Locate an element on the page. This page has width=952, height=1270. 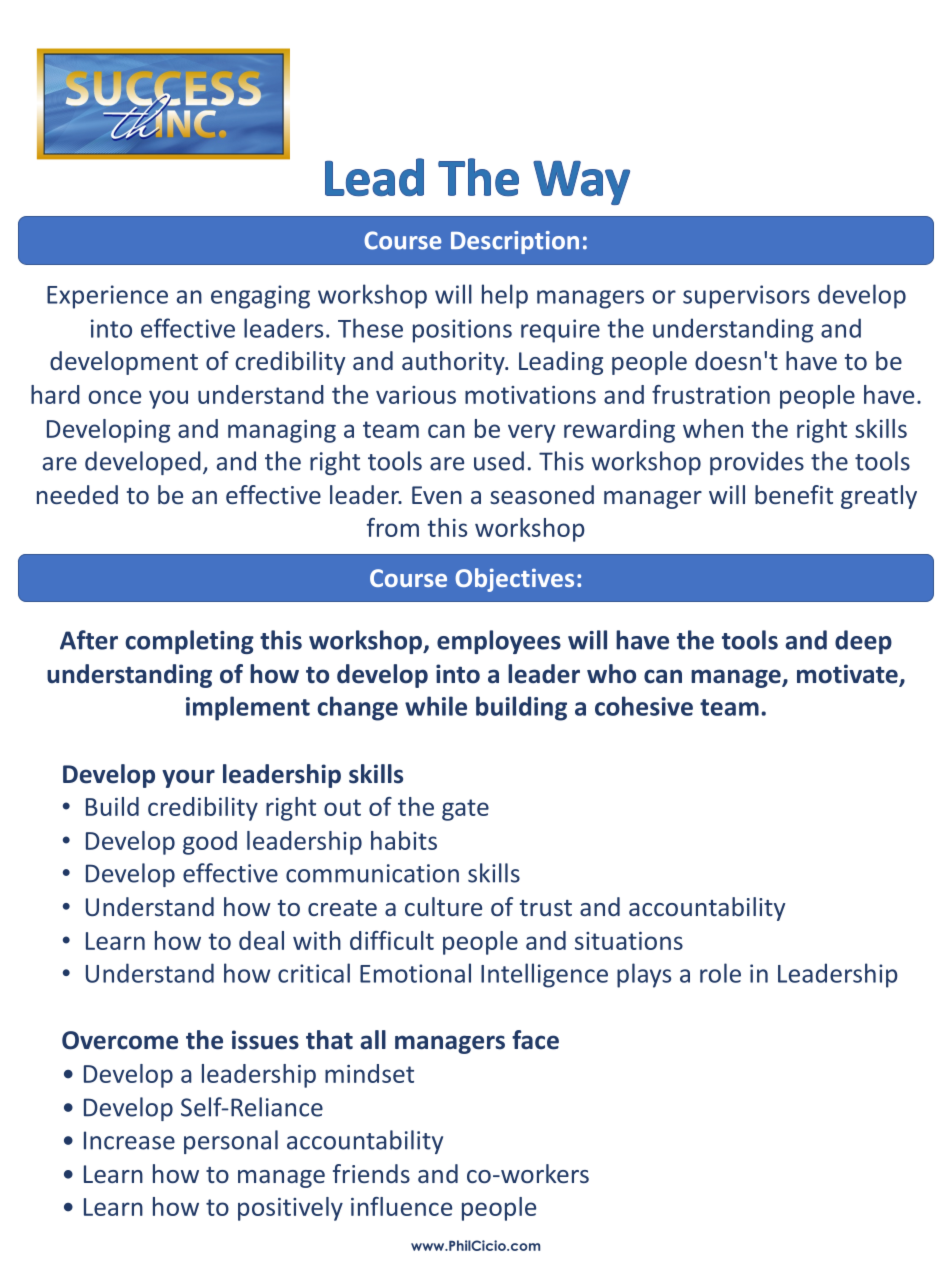
motivate is located at coordinates (848, 675).
